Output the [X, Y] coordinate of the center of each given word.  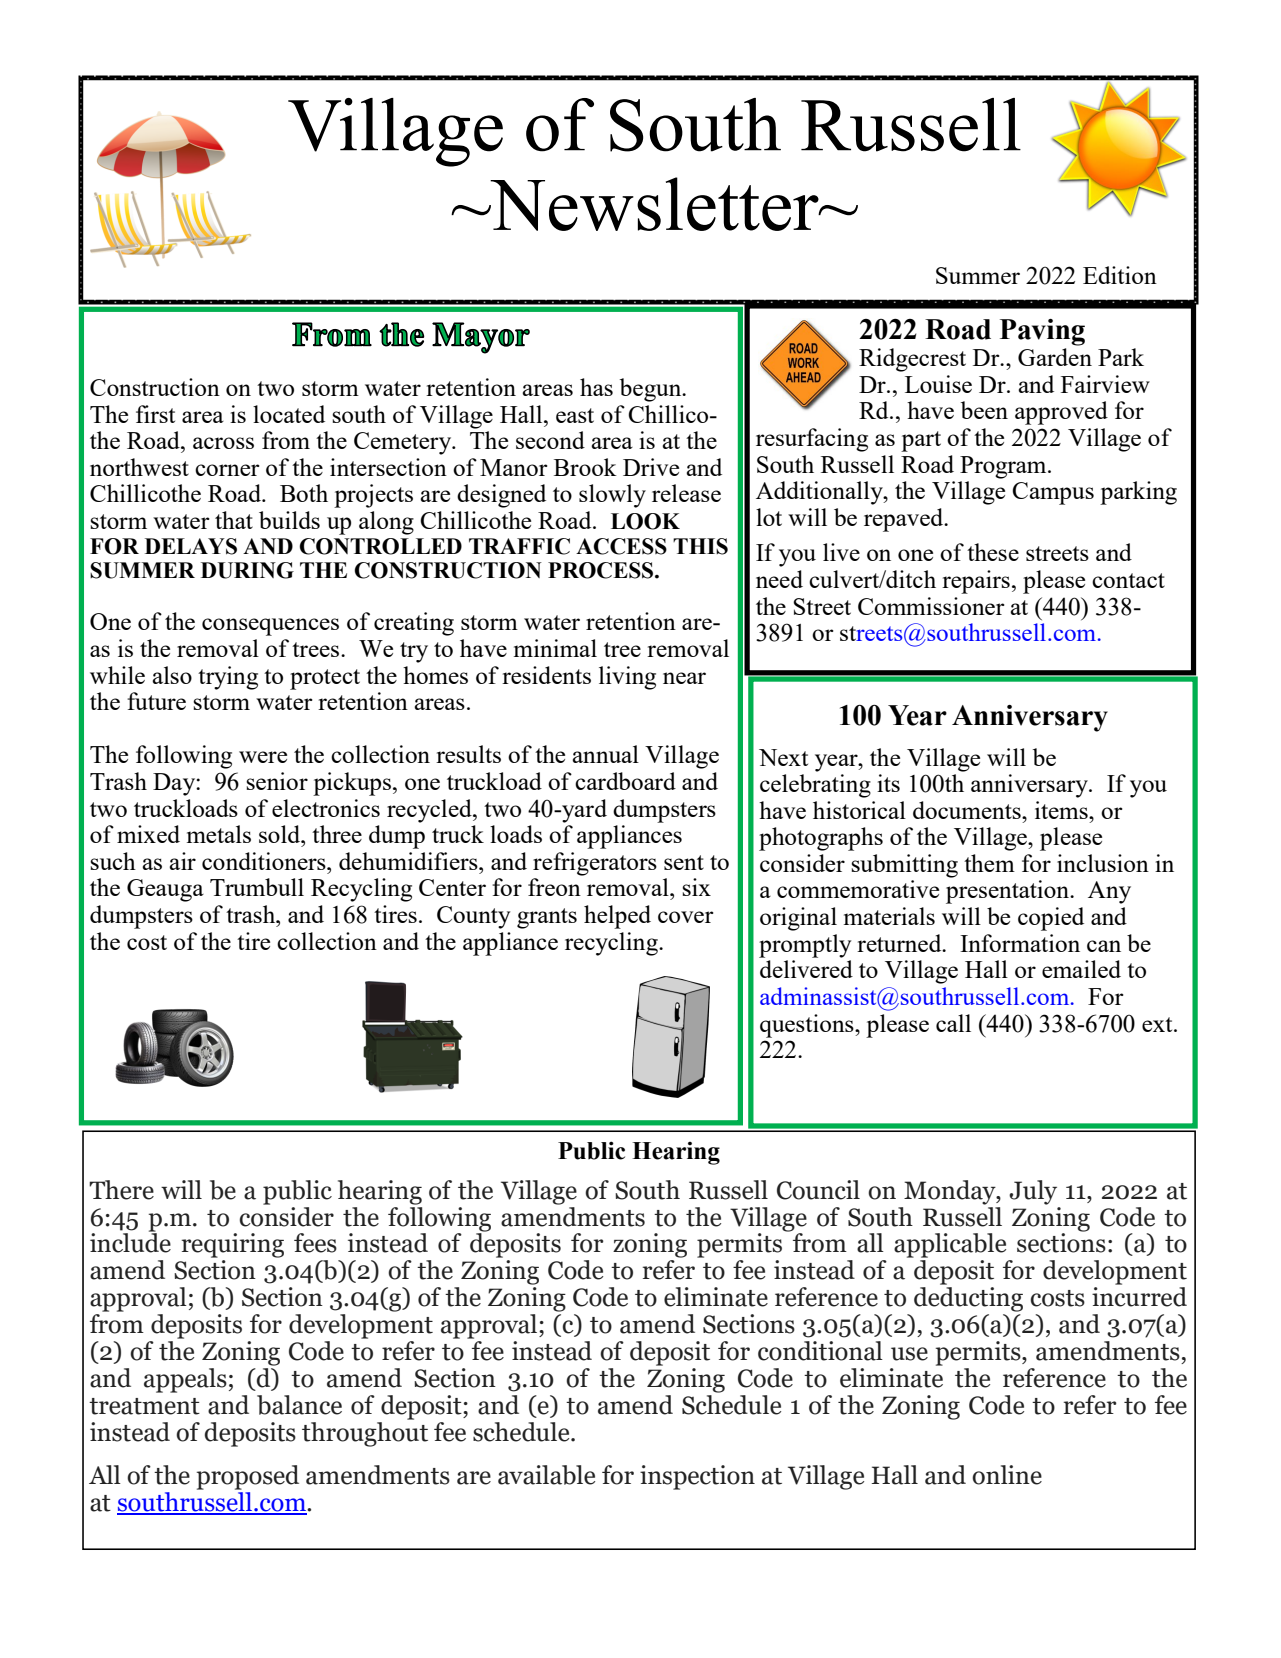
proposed [247, 1477]
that [234, 520]
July [1033, 1192]
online [1007, 1475]
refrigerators [595, 864]
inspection [697, 1477]
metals [219, 834]
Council [818, 1190]
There [121, 1190]
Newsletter [654, 204]
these [993, 552]
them [989, 863]
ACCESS [621, 546]
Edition [1120, 275]
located [289, 414]
